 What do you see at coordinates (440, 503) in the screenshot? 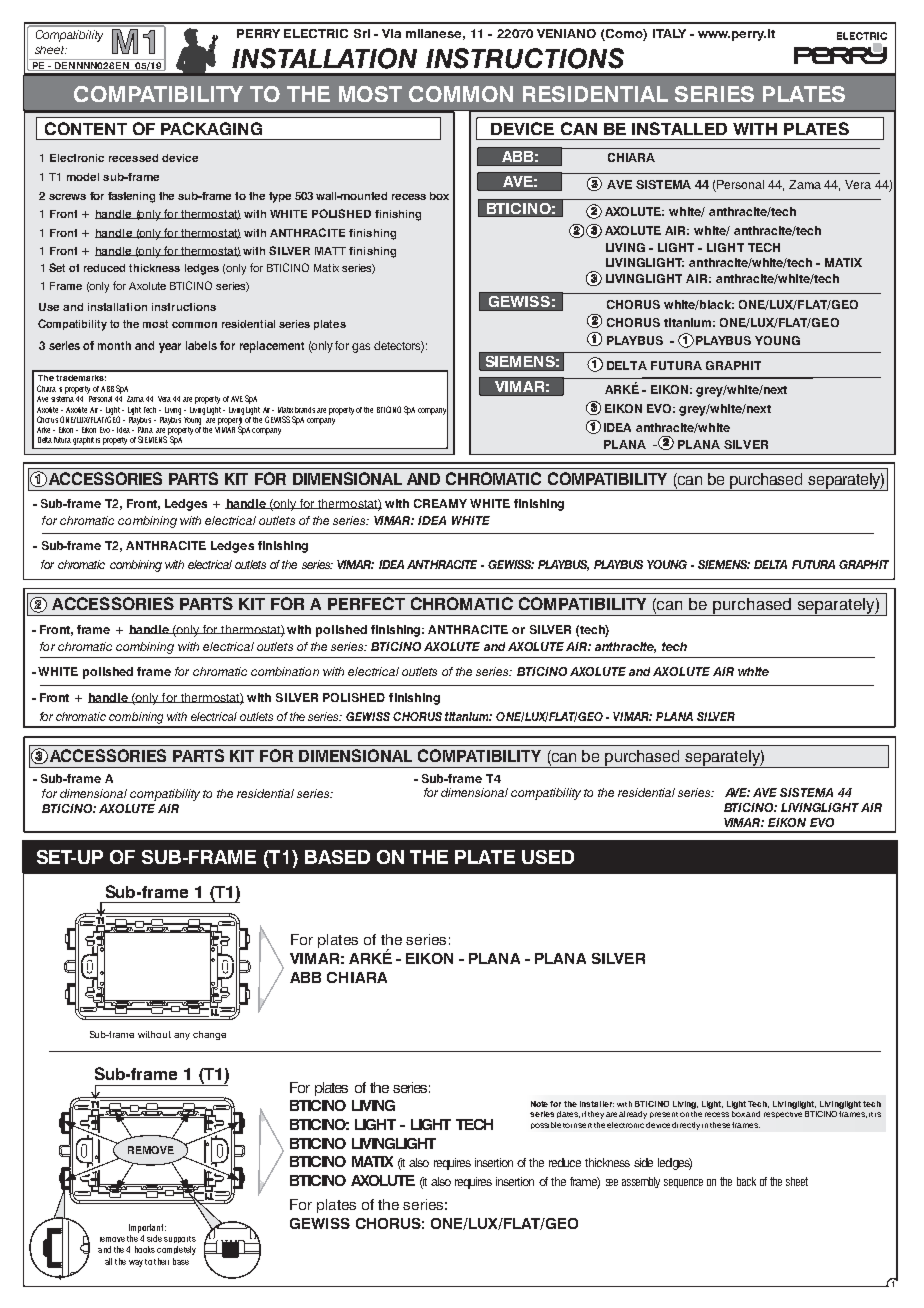
I see `CREAMY` at bounding box center [440, 503].
